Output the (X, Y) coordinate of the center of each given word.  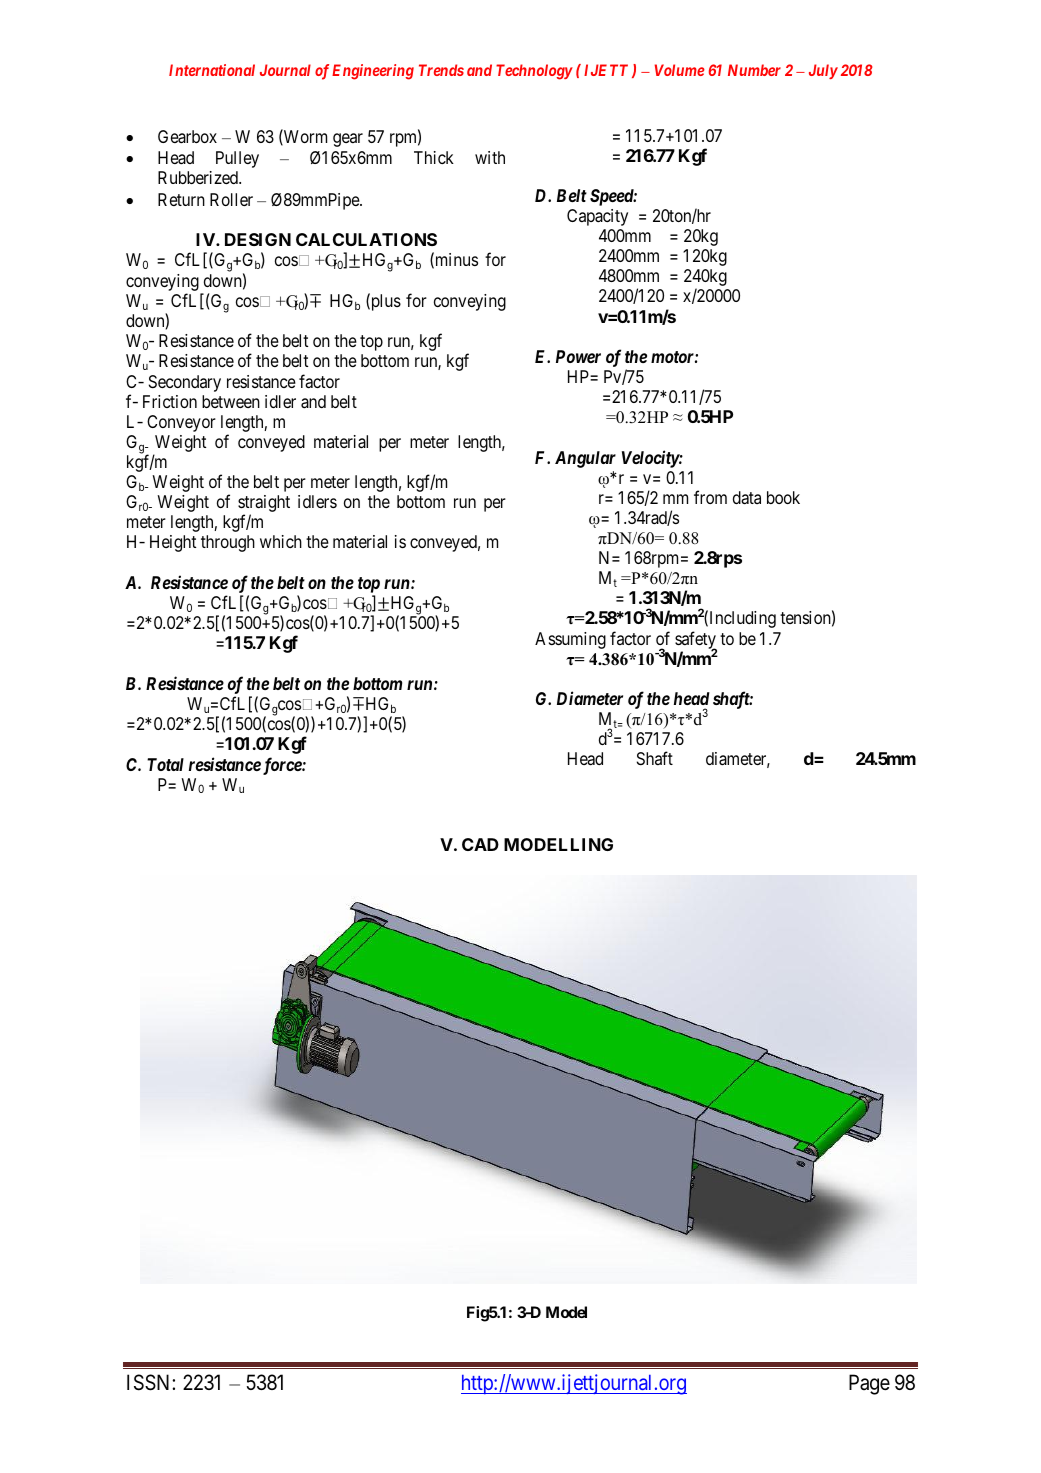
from (710, 497)
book (783, 497)
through (228, 543)
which (281, 541)
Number (754, 70)
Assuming (570, 640)
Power (578, 356)
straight (264, 505)
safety (696, 641)
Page (869, 1384)
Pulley (237, 159)
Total (165, 764)
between (231, 401)
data (747, 498)
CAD (480, 844)
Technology (534, 72)
